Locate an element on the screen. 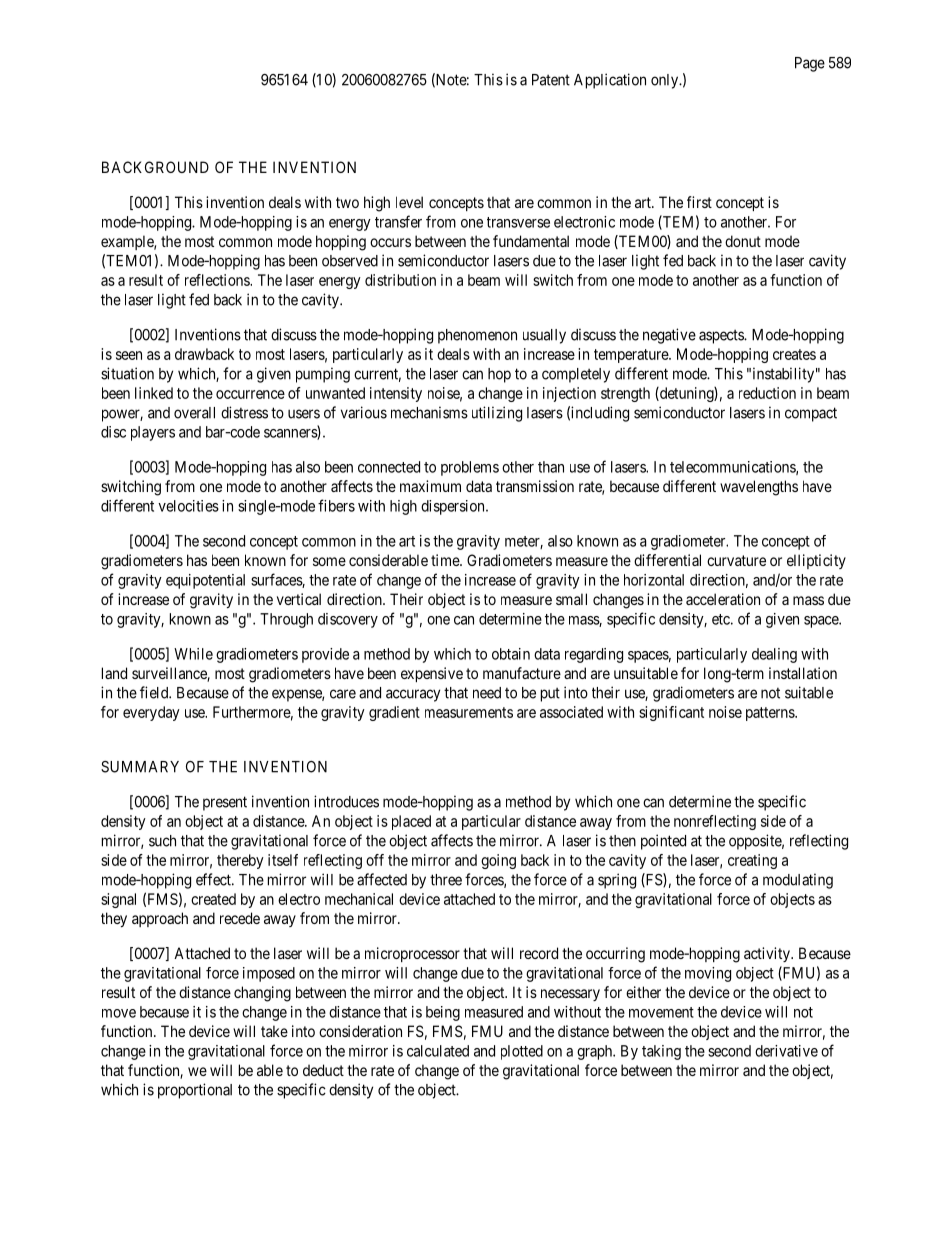 This screenshot has height=1233, width=952. Page is located at coordinates (810, 64).
